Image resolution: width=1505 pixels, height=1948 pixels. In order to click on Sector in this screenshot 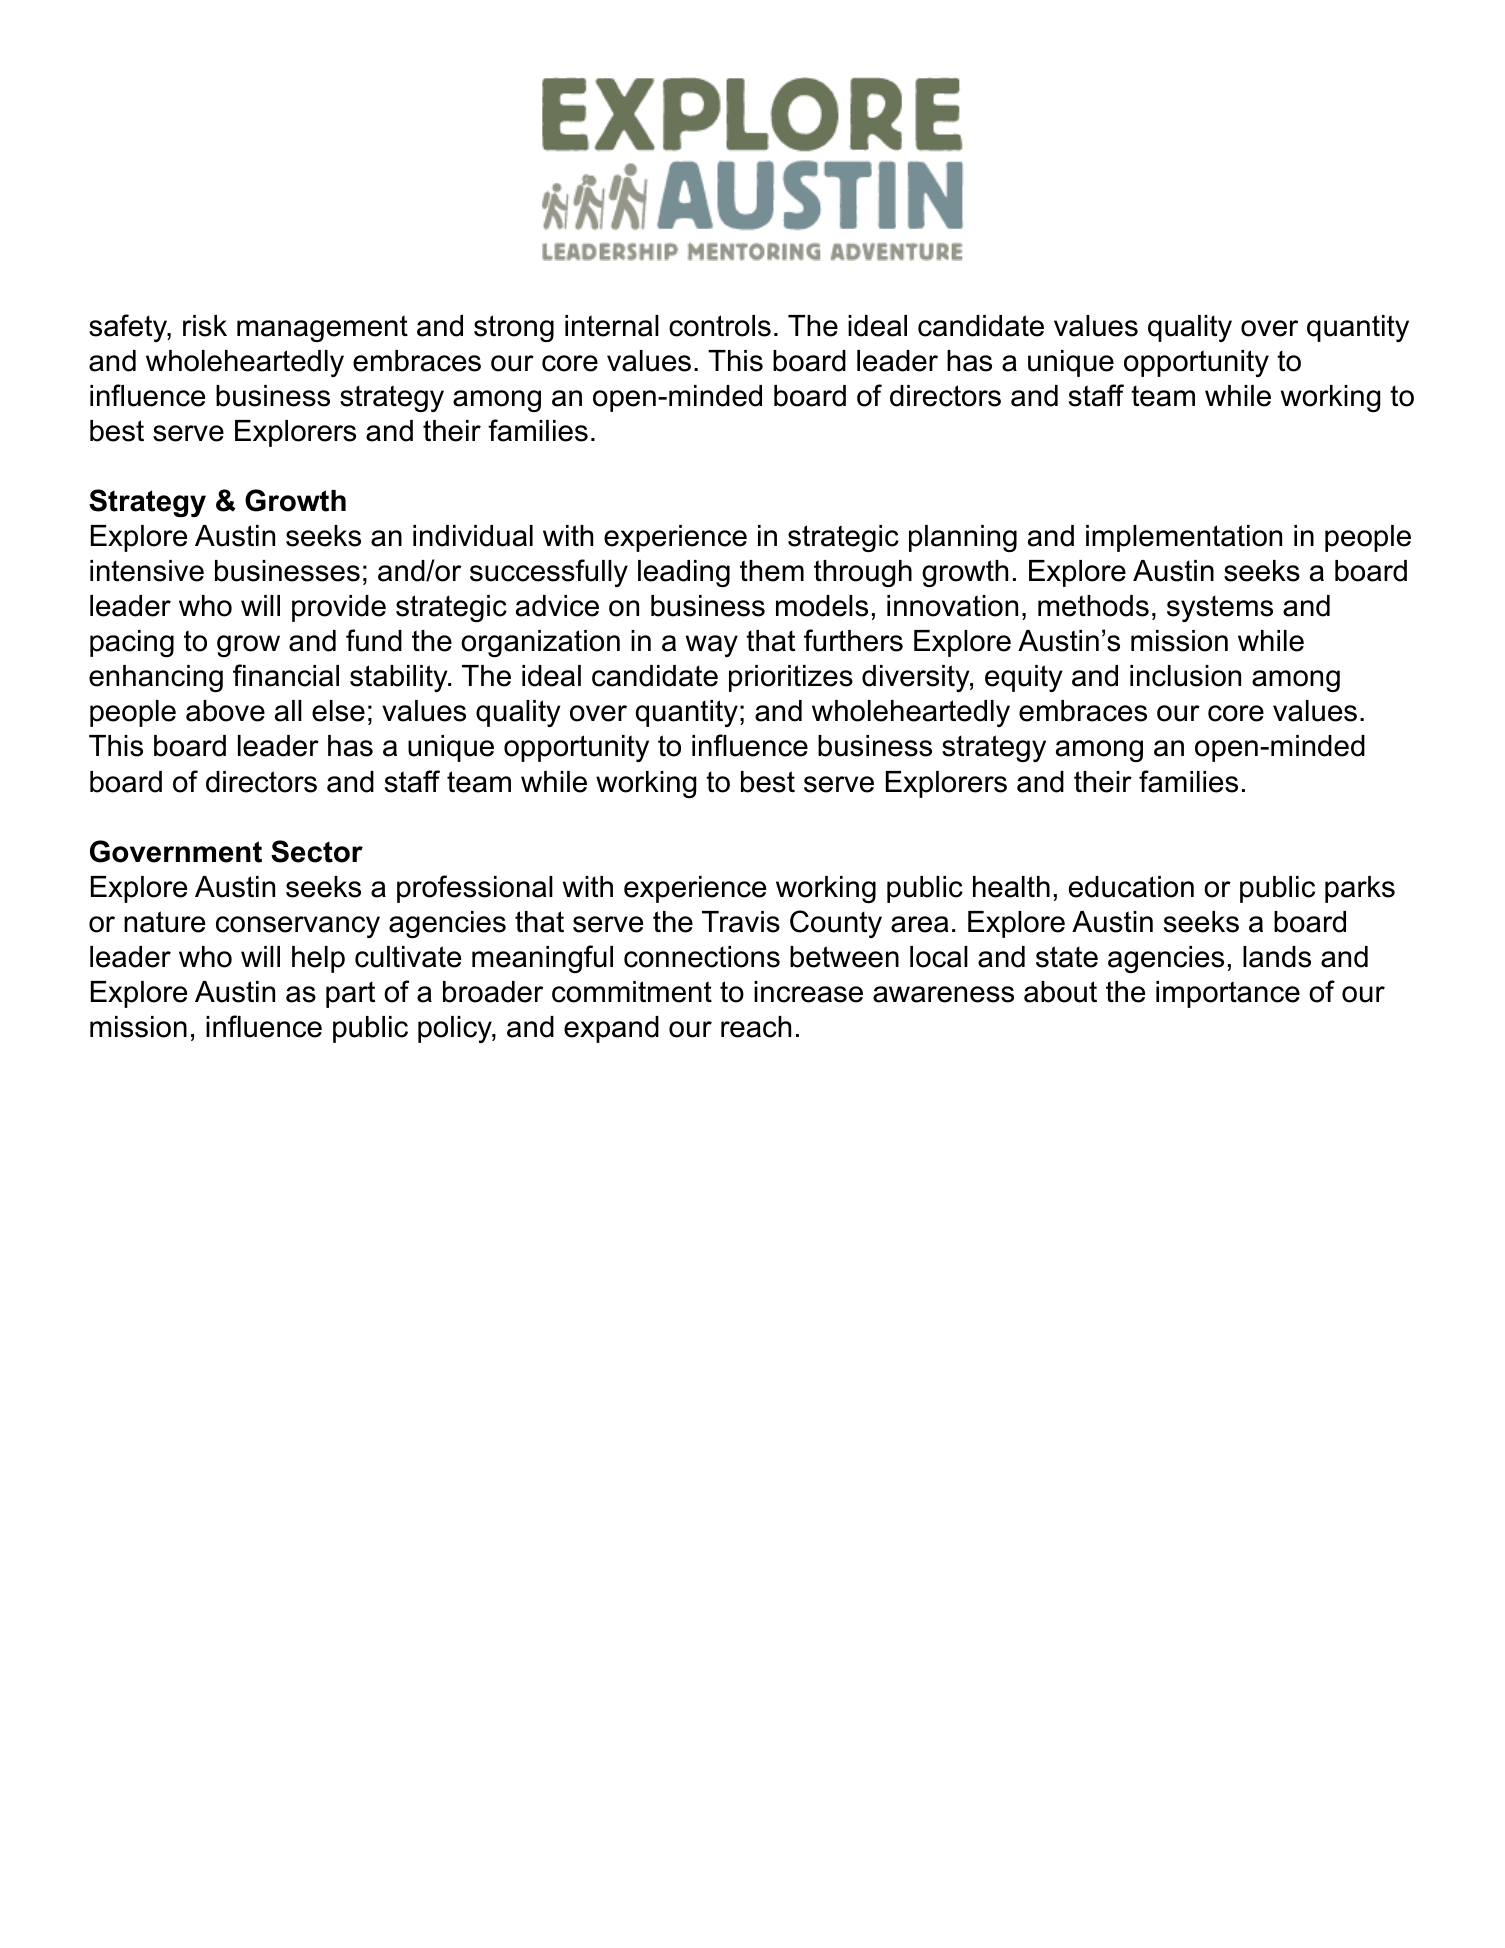, I will do `click(317, 851)`.
